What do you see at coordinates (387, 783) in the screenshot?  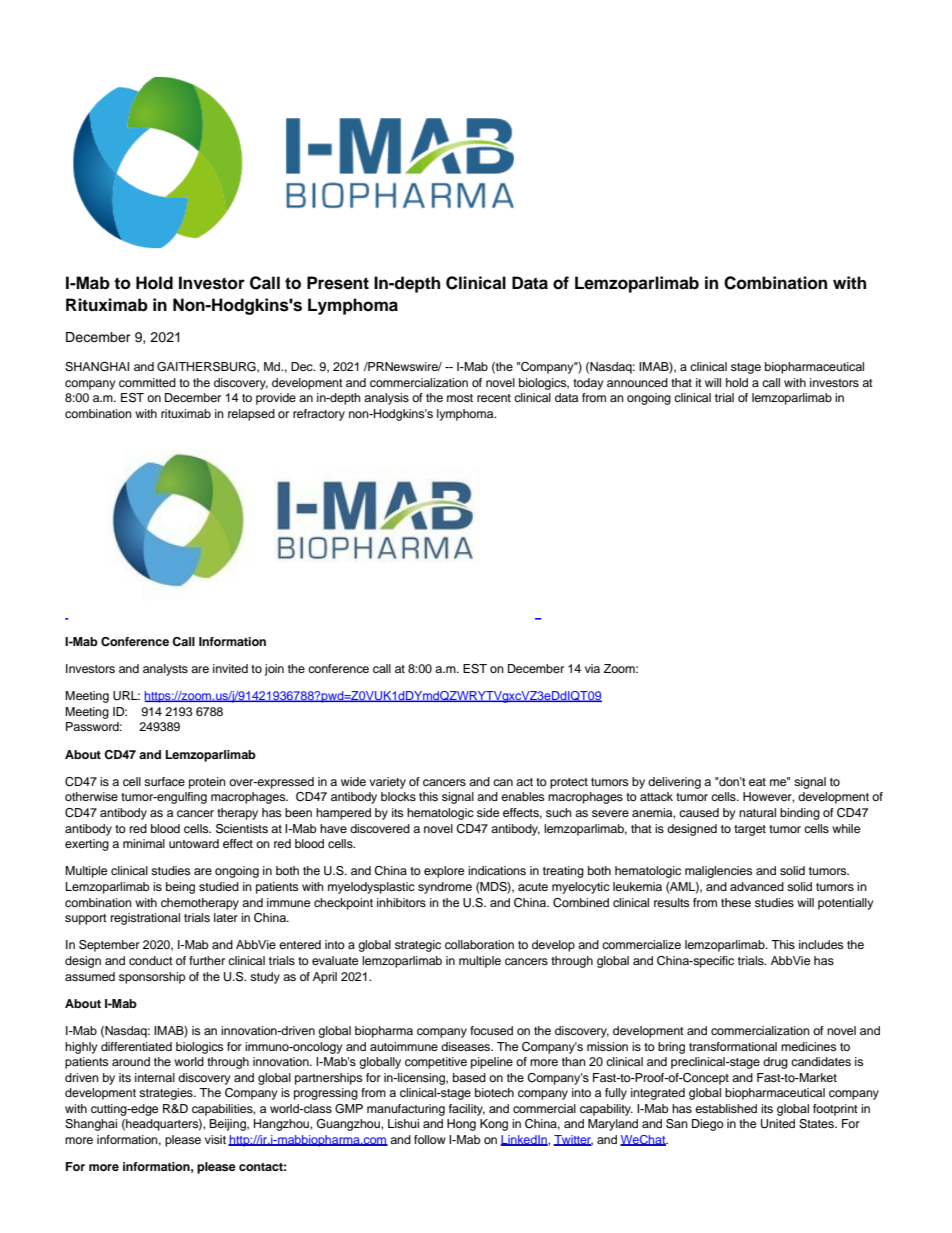 I see `variety` at bounding box center [387, 783].
